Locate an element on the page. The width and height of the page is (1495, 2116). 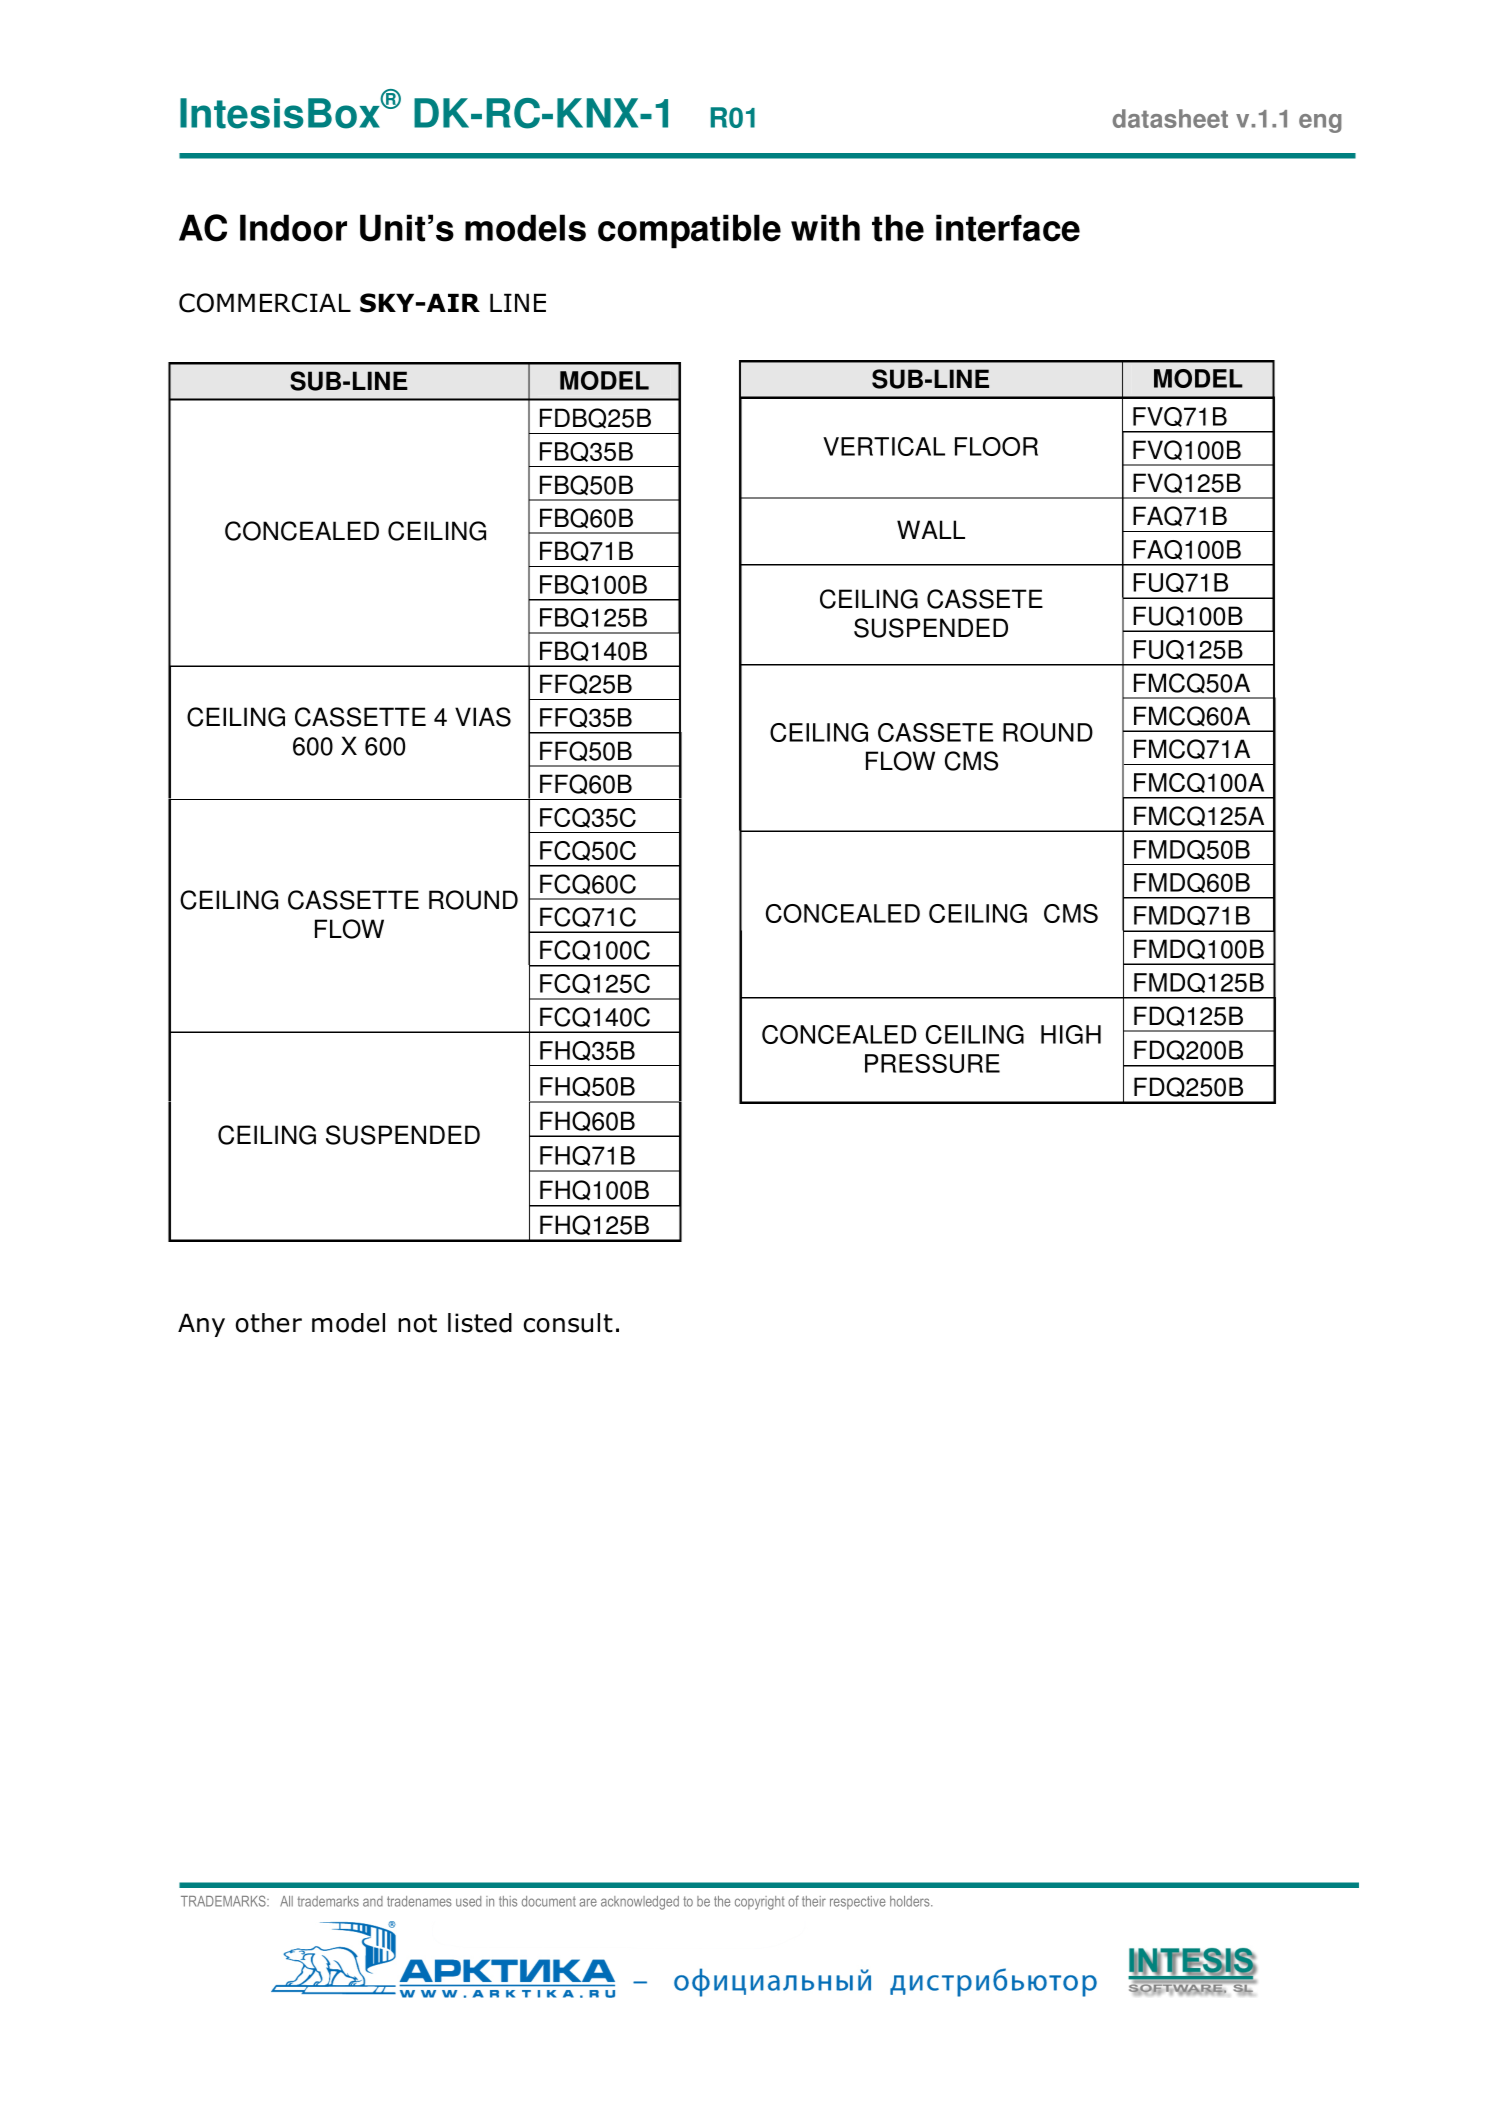
datasheet is located at coordinates (1170, 118).
